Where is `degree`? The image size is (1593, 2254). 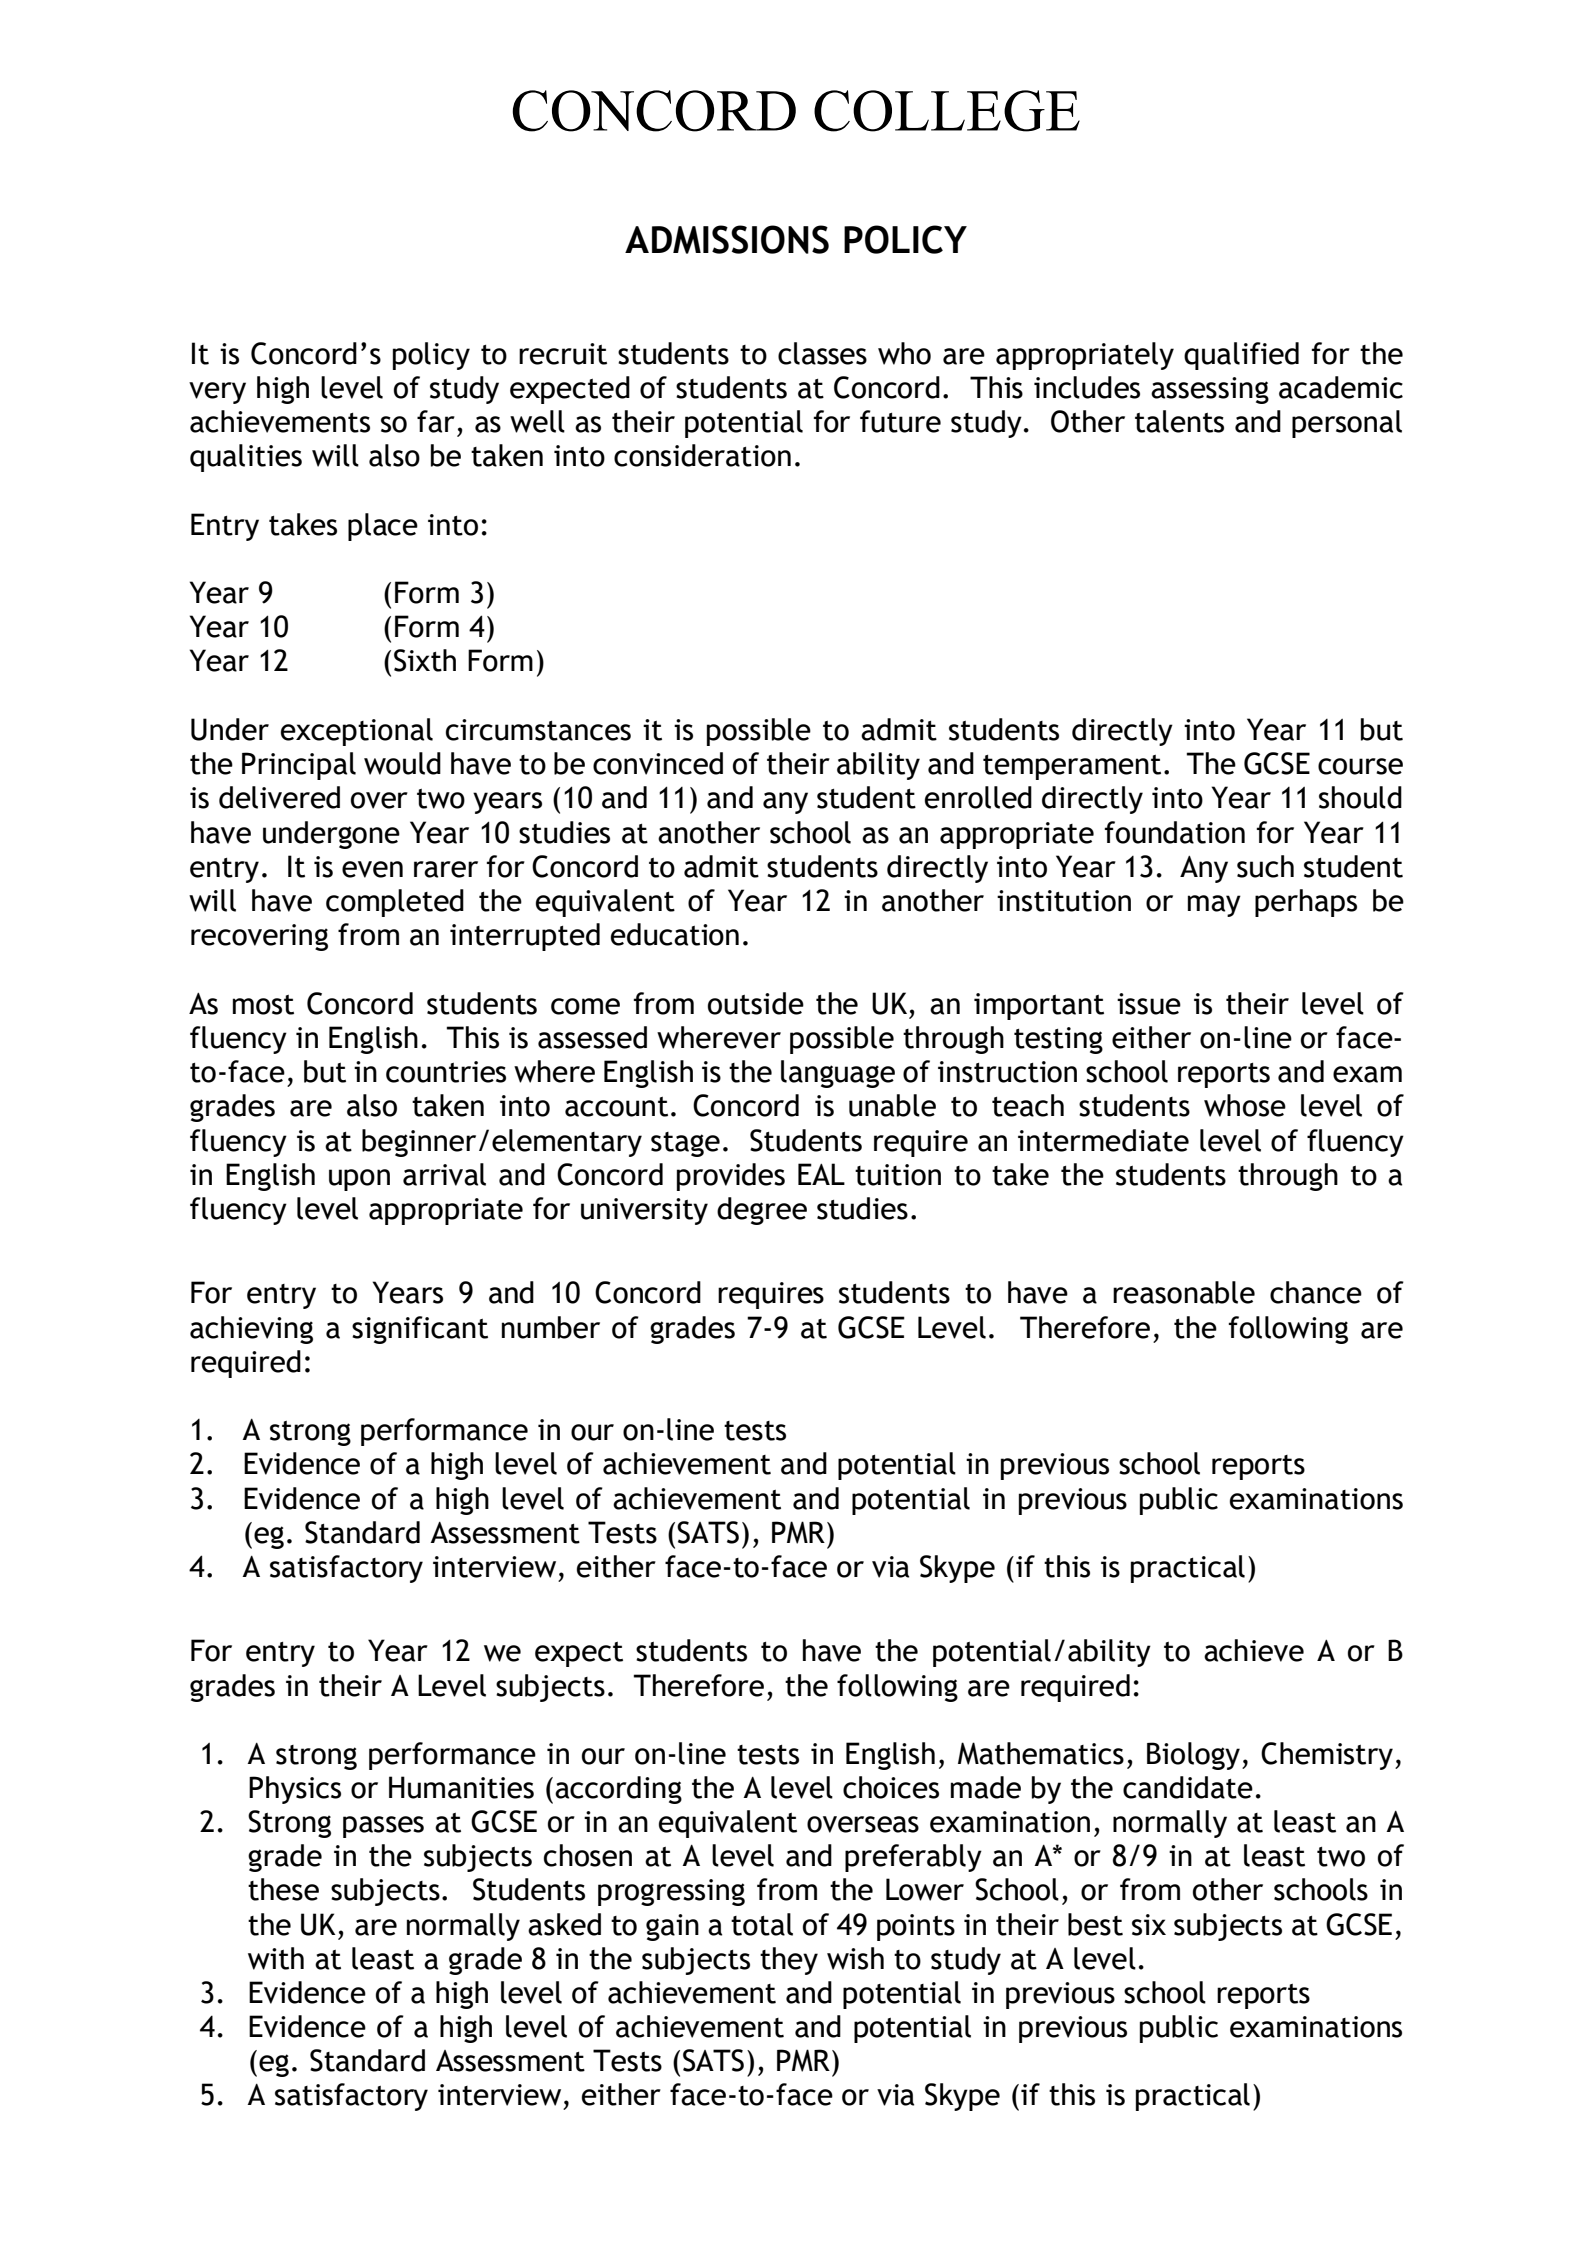
degree is located at coordinates (762, 1211).
